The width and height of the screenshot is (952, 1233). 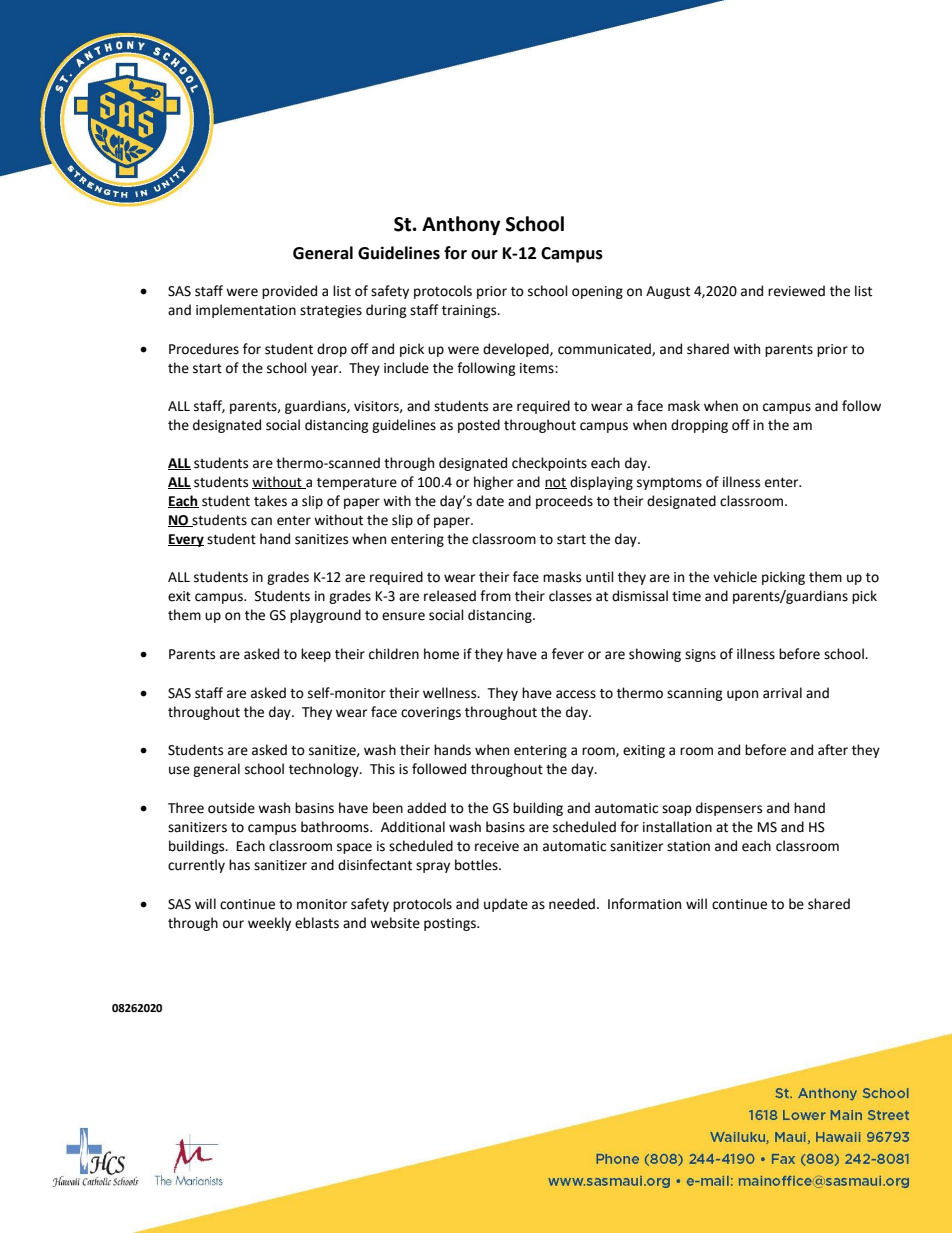 I want to click on provided, so click(x=289, y=292).
